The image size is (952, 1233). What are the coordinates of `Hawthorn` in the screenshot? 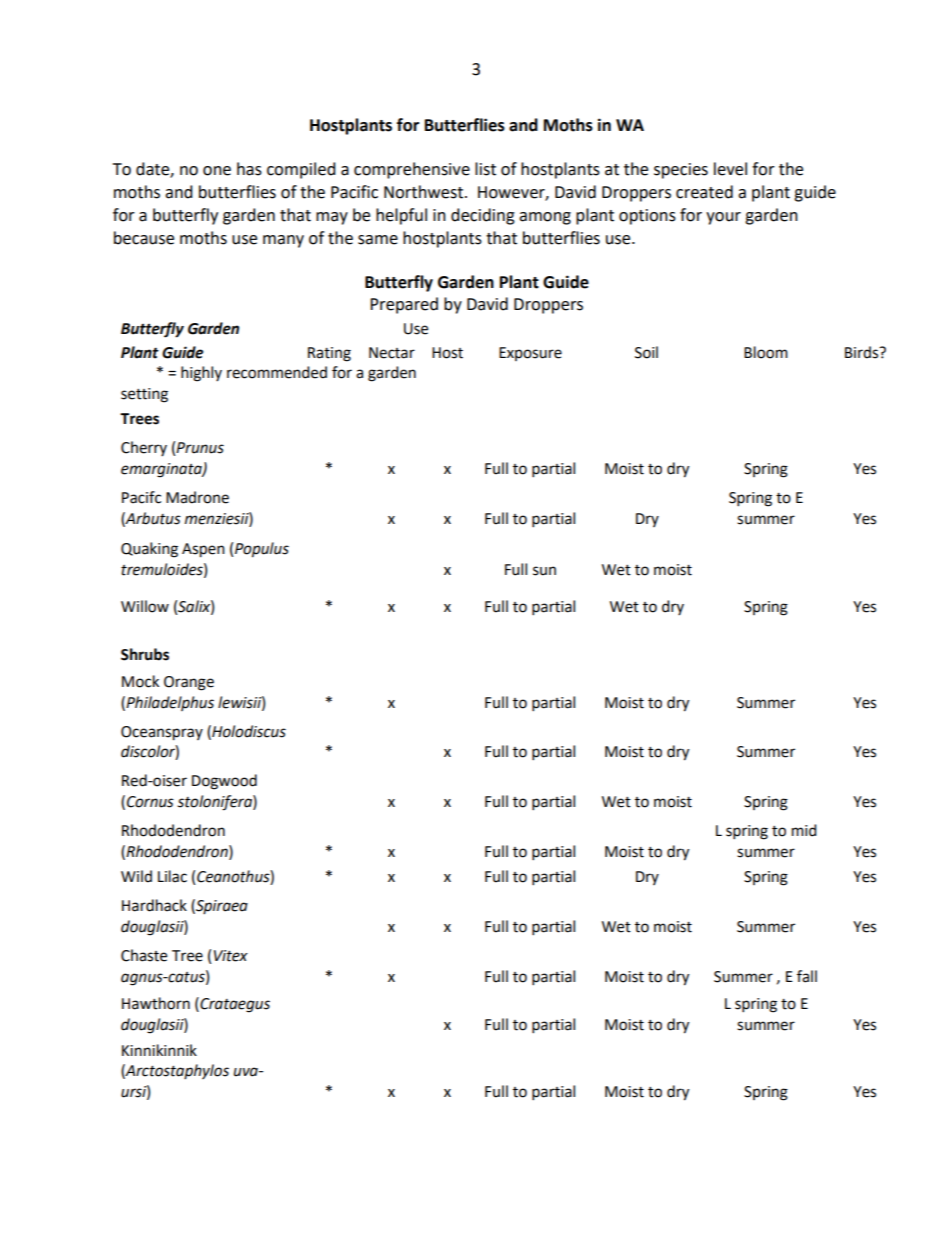 It's located at (156, 1003).
